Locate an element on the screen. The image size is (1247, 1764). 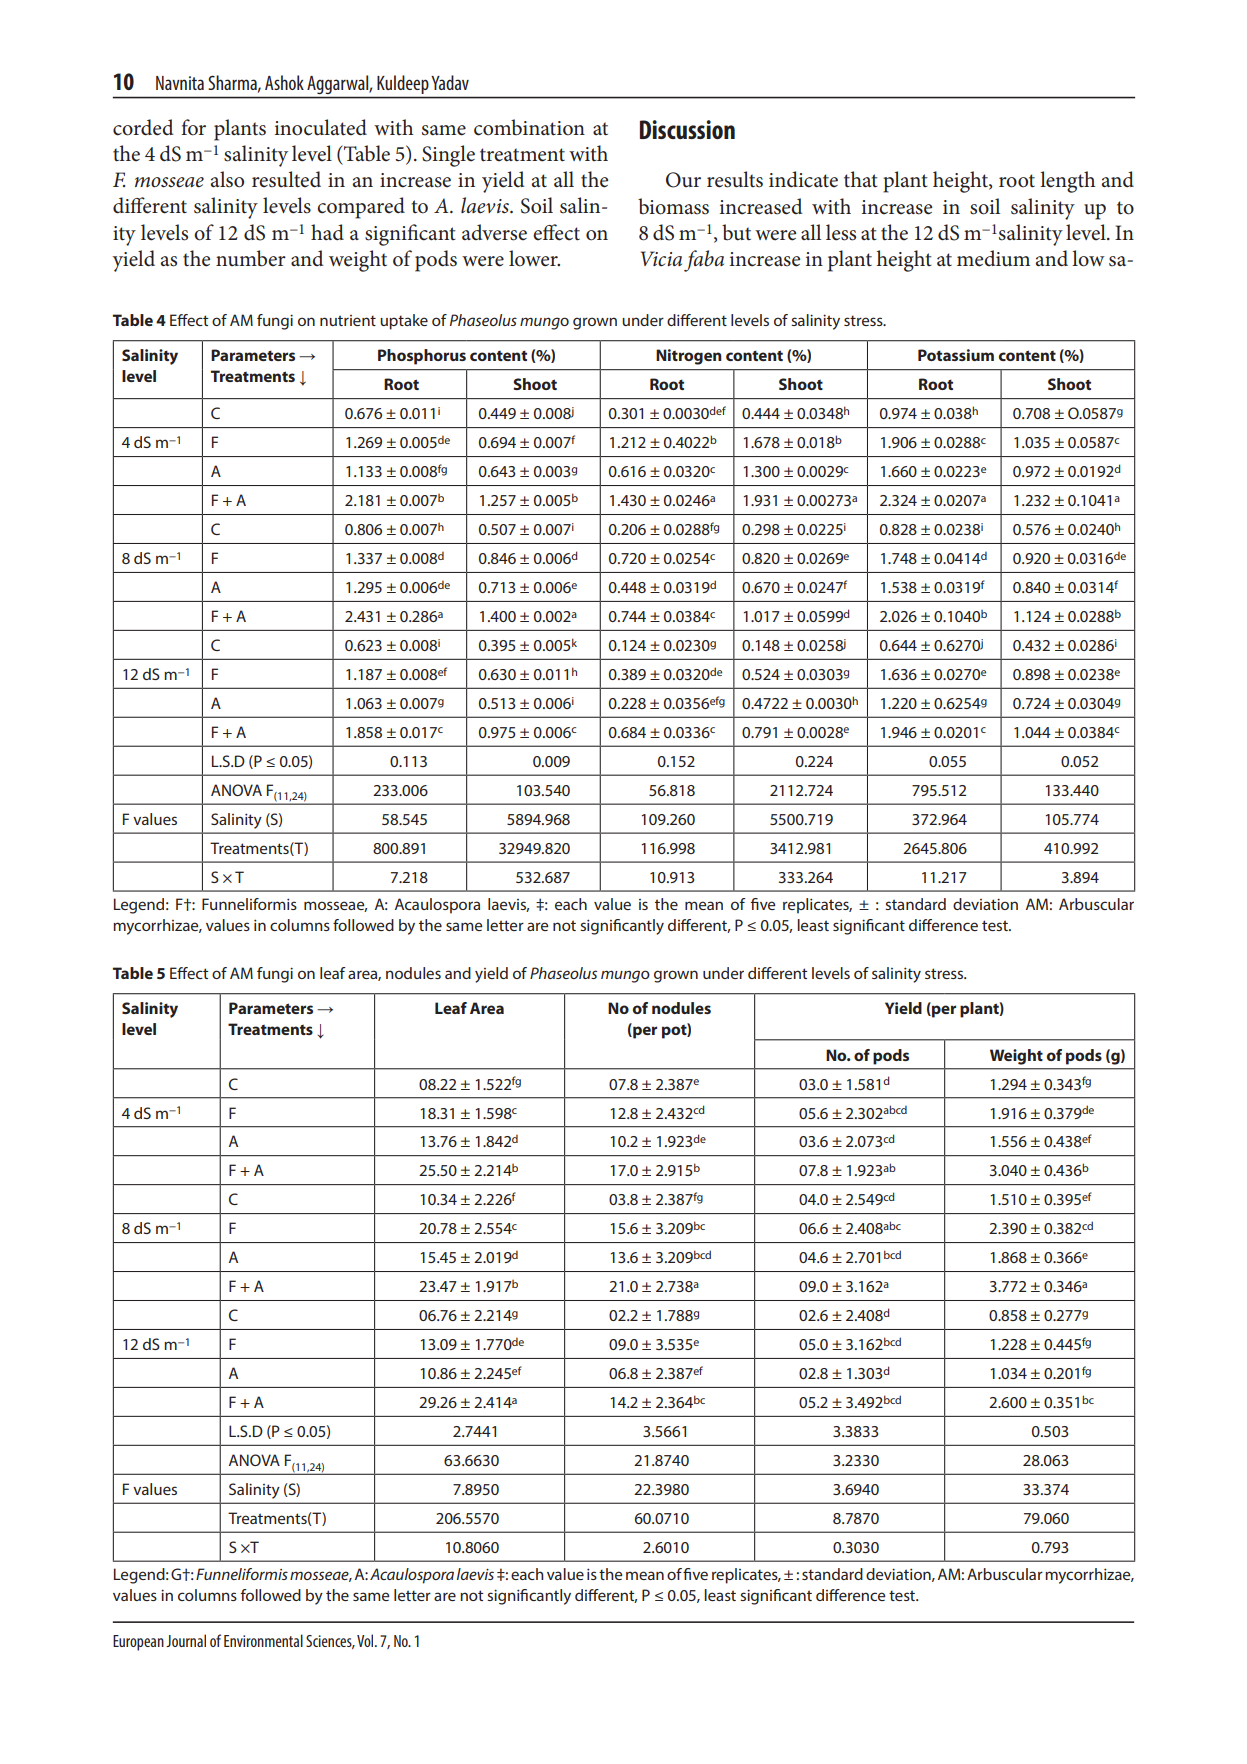
combination is located at coordinates (529, 127).
